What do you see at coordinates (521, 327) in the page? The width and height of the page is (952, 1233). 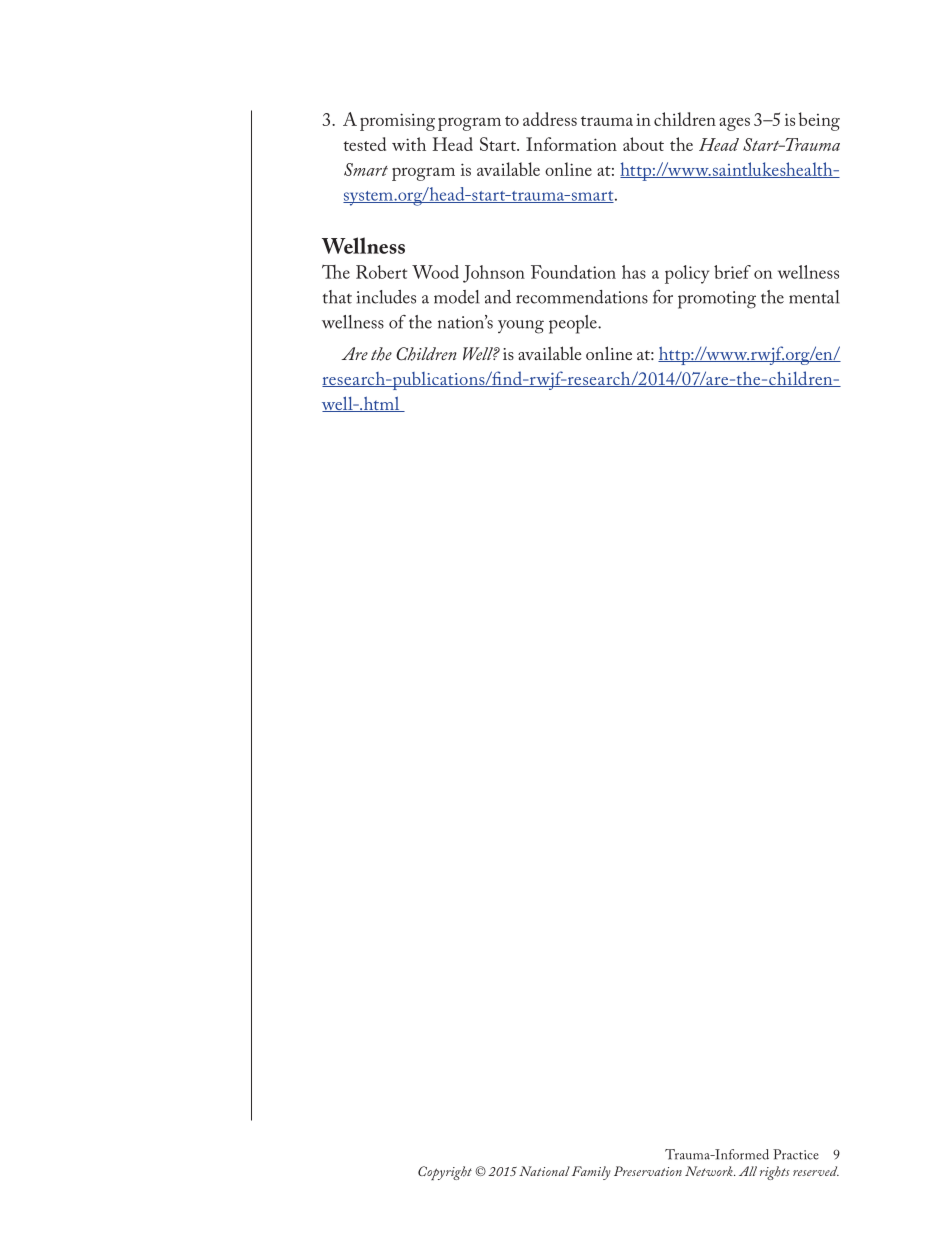 I see `young` at bounding box center [521, 327].
